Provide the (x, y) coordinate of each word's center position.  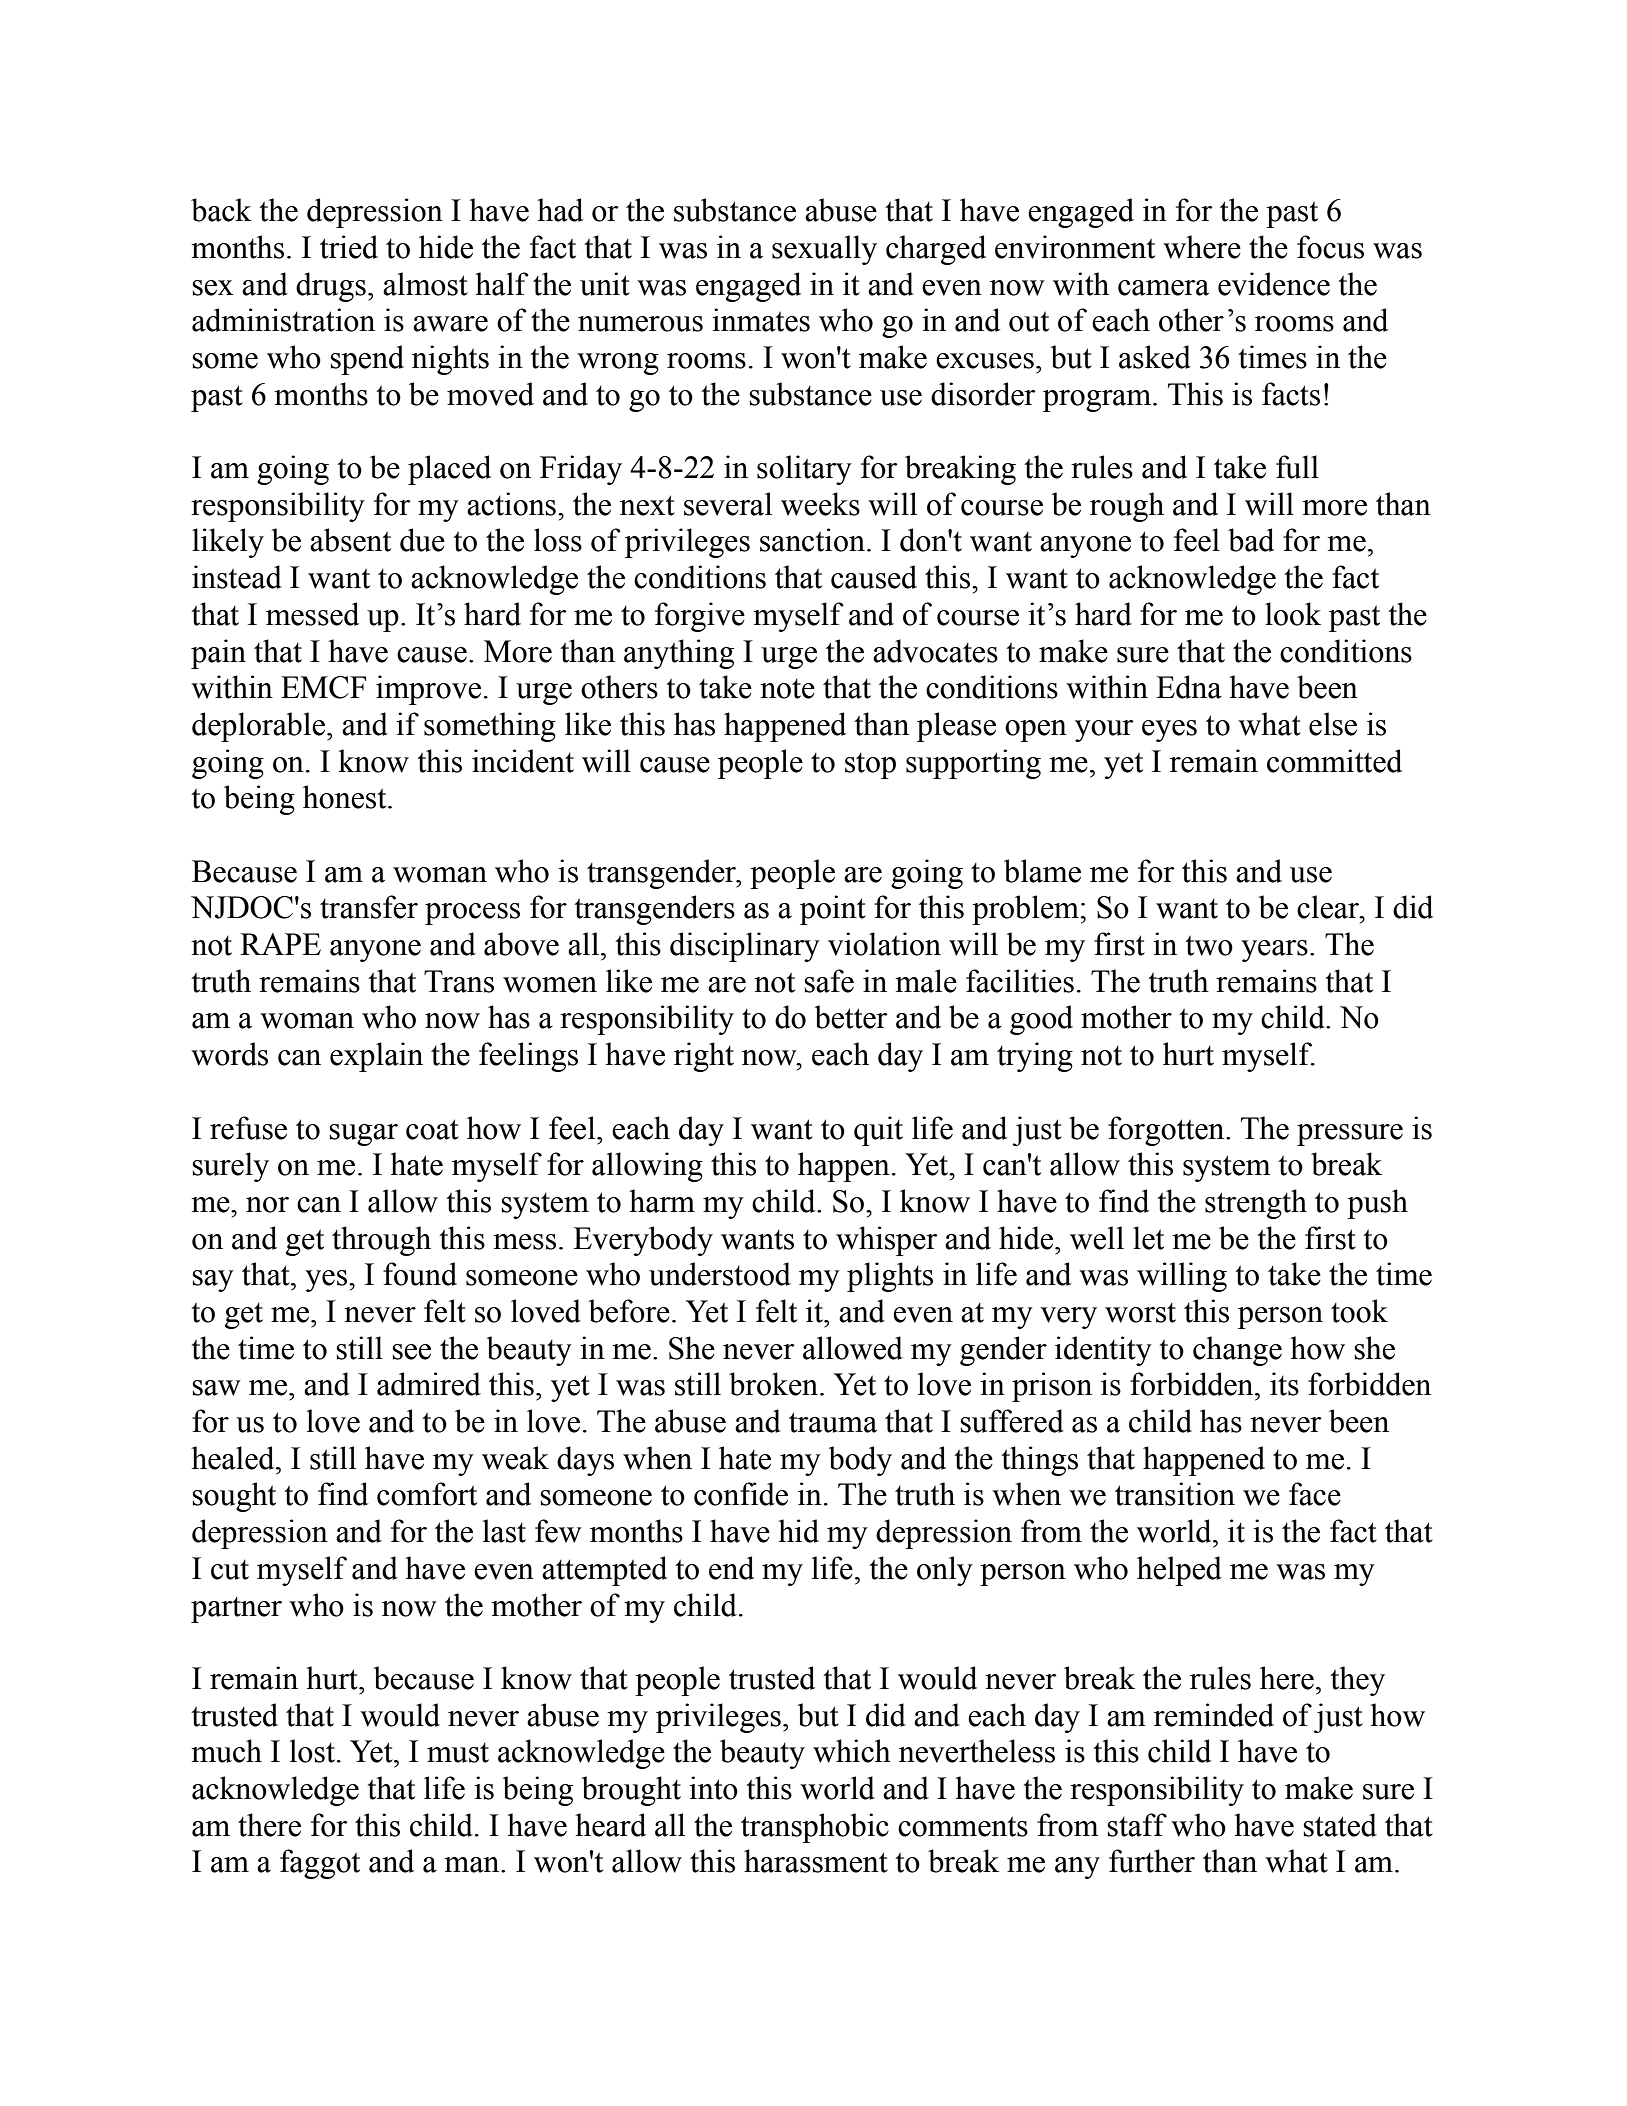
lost (312, 1751)
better (851, 1017)
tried (349, 247)
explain (376, 1057)
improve (428, 690)
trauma (833, 1422)
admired (429, 1384)
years (1274, 951)
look (1293, 614)
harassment (816, 1861)
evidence (1274, 284)
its (1284, 1384)
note (787, 689)
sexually (824, 250)
